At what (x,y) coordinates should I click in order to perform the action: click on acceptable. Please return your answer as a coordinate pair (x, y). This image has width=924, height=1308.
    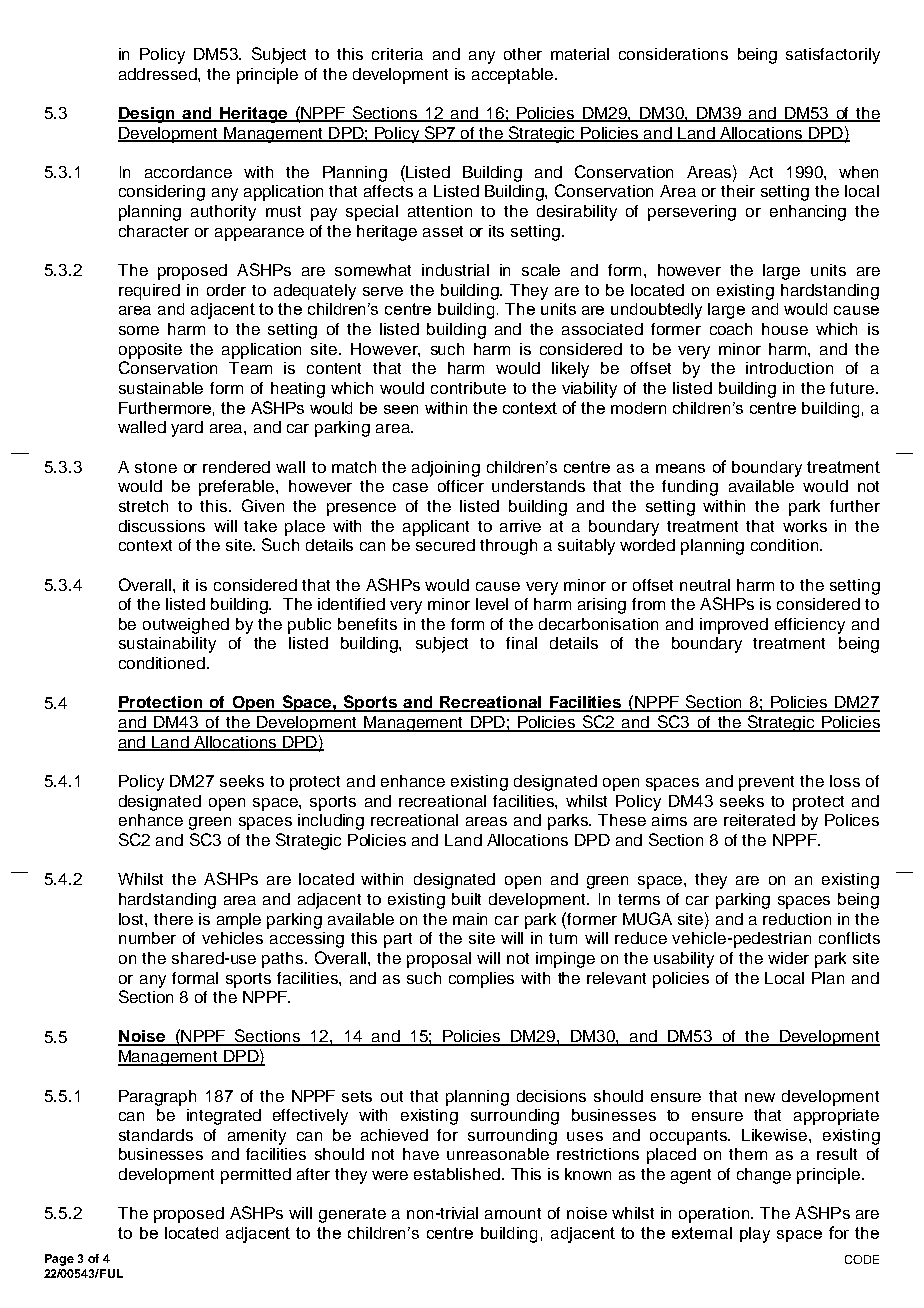
    Looking at the image, I should click on (514, 76).
